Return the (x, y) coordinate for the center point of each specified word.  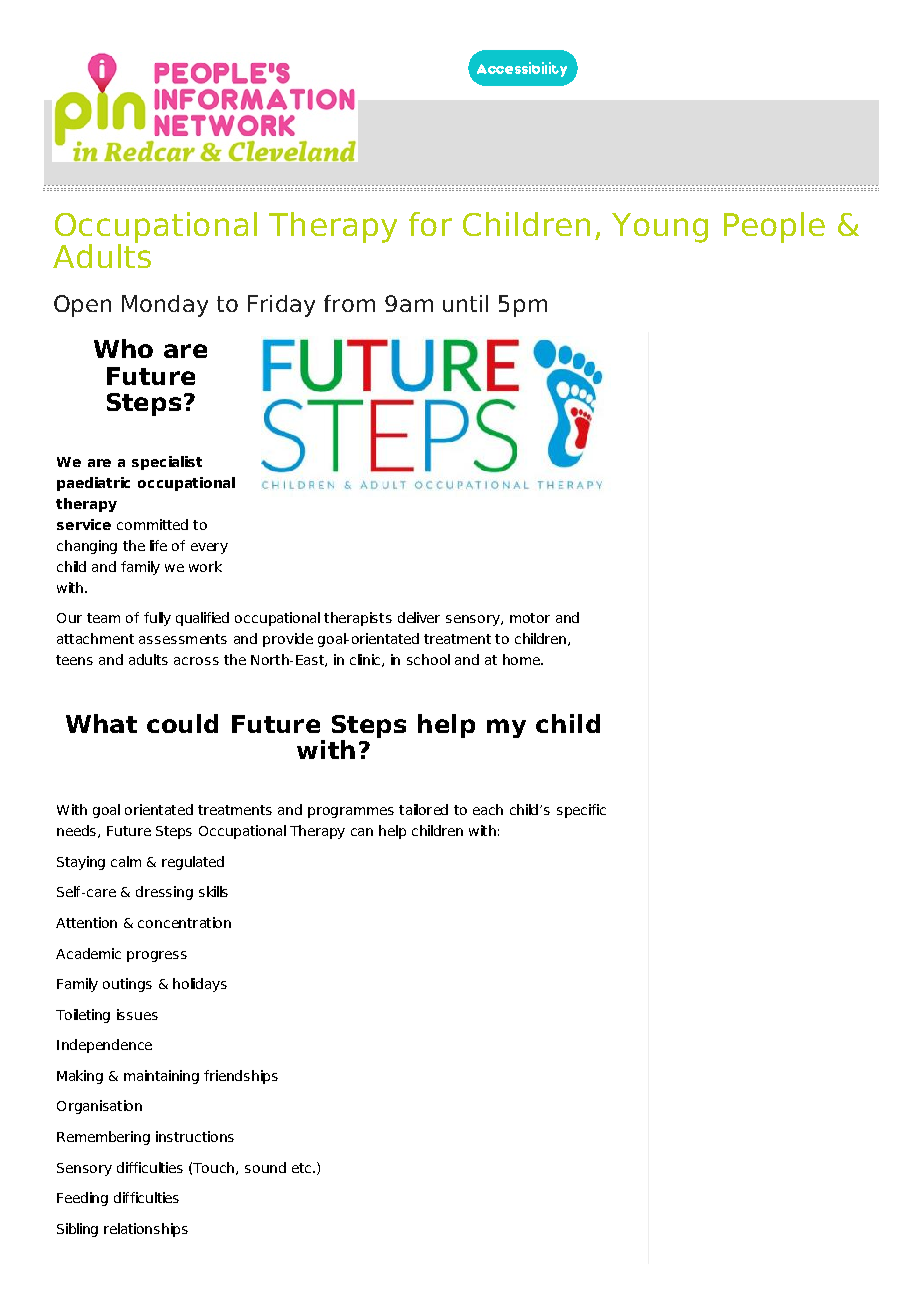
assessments (183, 639)
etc (303, 1168)
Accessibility (522, 69)
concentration (184, 922)
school (428, 659)
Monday (165, 306)
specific (581, 811)
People (774, 227)
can (362, 832)
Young (660, 228)
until (465, 303)
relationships (146, 1230)
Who (123, 348)
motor (530, 618)
